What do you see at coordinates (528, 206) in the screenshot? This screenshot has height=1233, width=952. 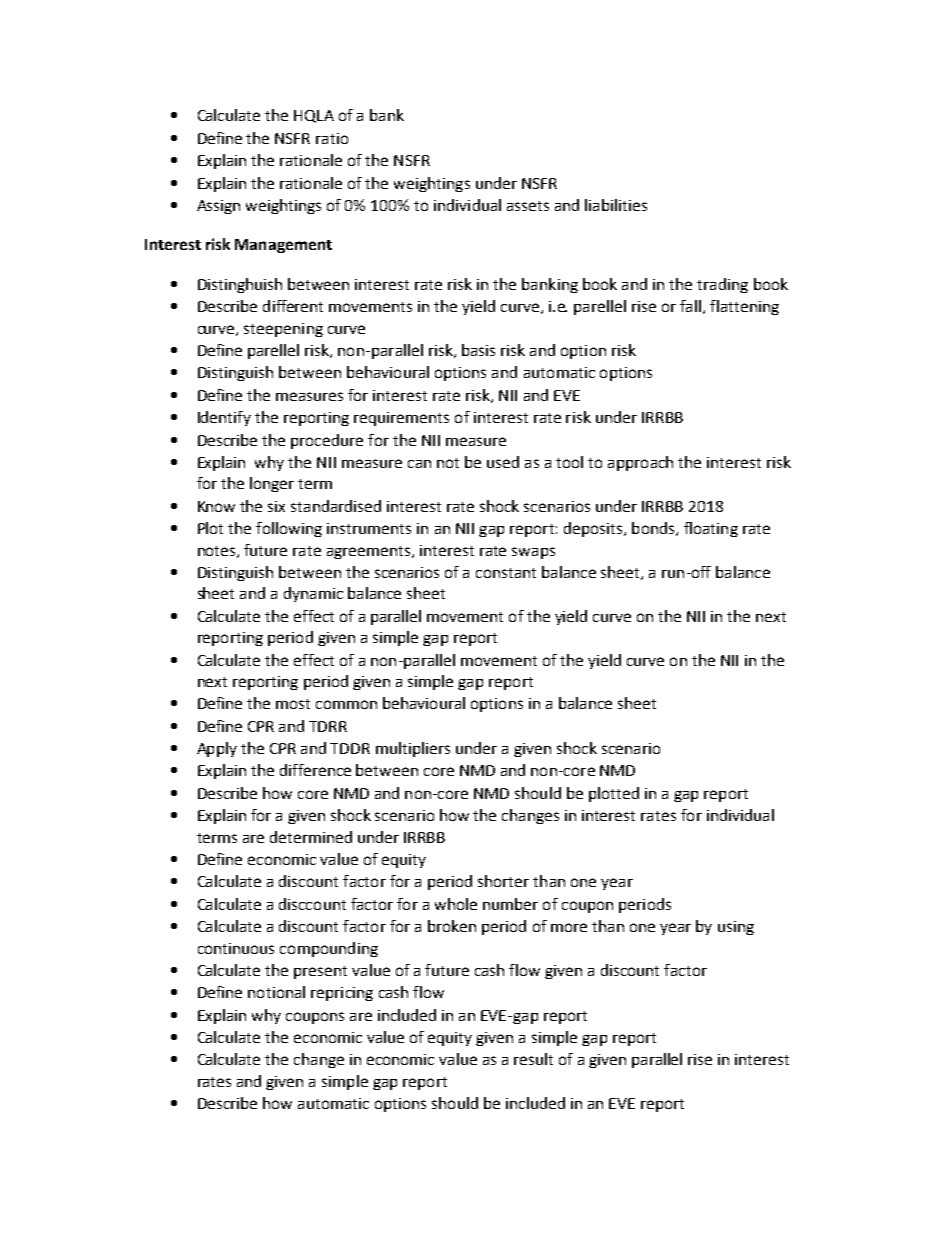 I see `assets` at bounding box center [528, 206].
